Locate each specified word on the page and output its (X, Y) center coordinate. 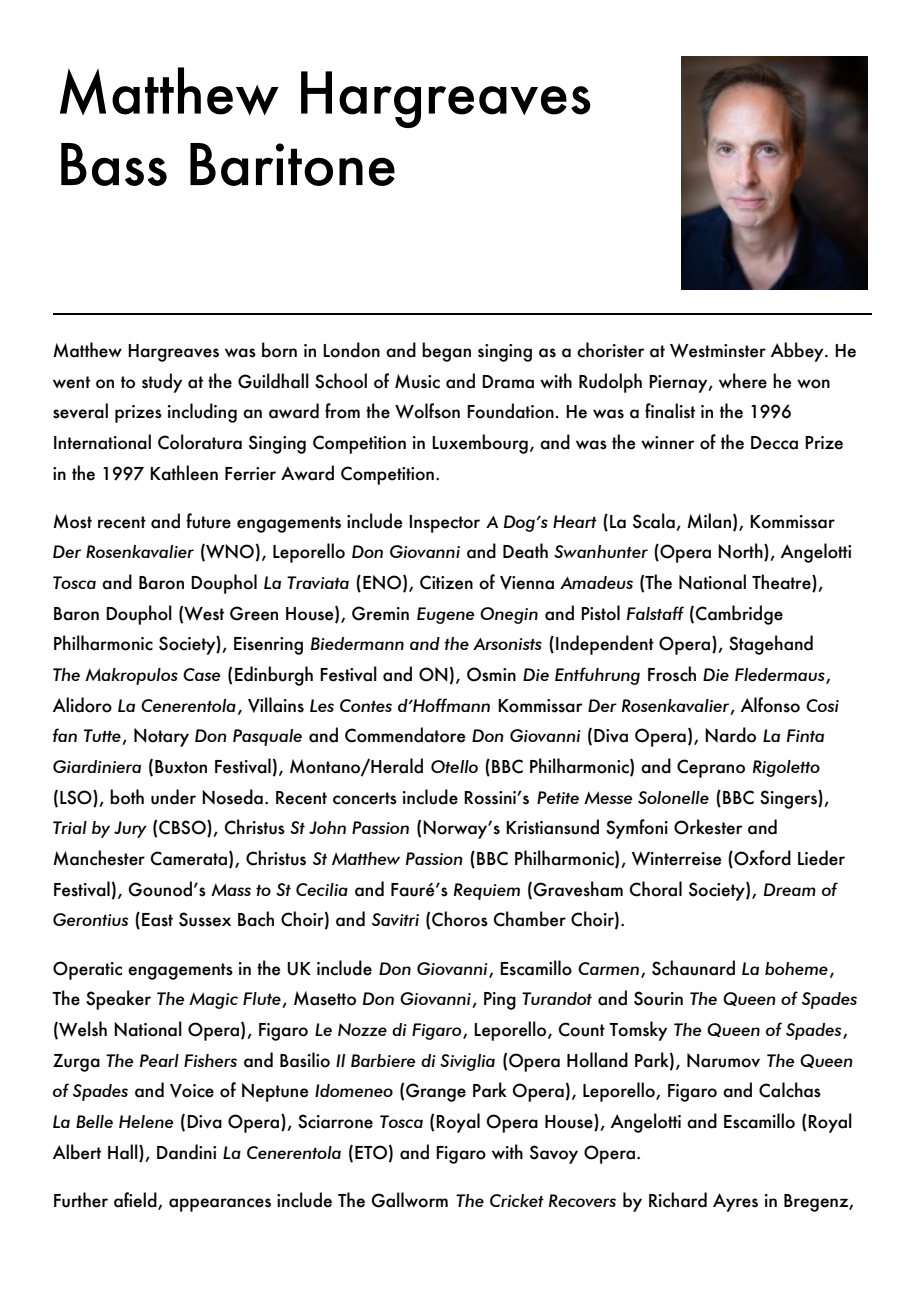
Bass (114, 164)
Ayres (735, 1202)
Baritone (292, 164)
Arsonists (507, 644)
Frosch (672, 674)
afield (136, 1200)
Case (202, 674)
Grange (436, 1092)
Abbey (798, 352)
